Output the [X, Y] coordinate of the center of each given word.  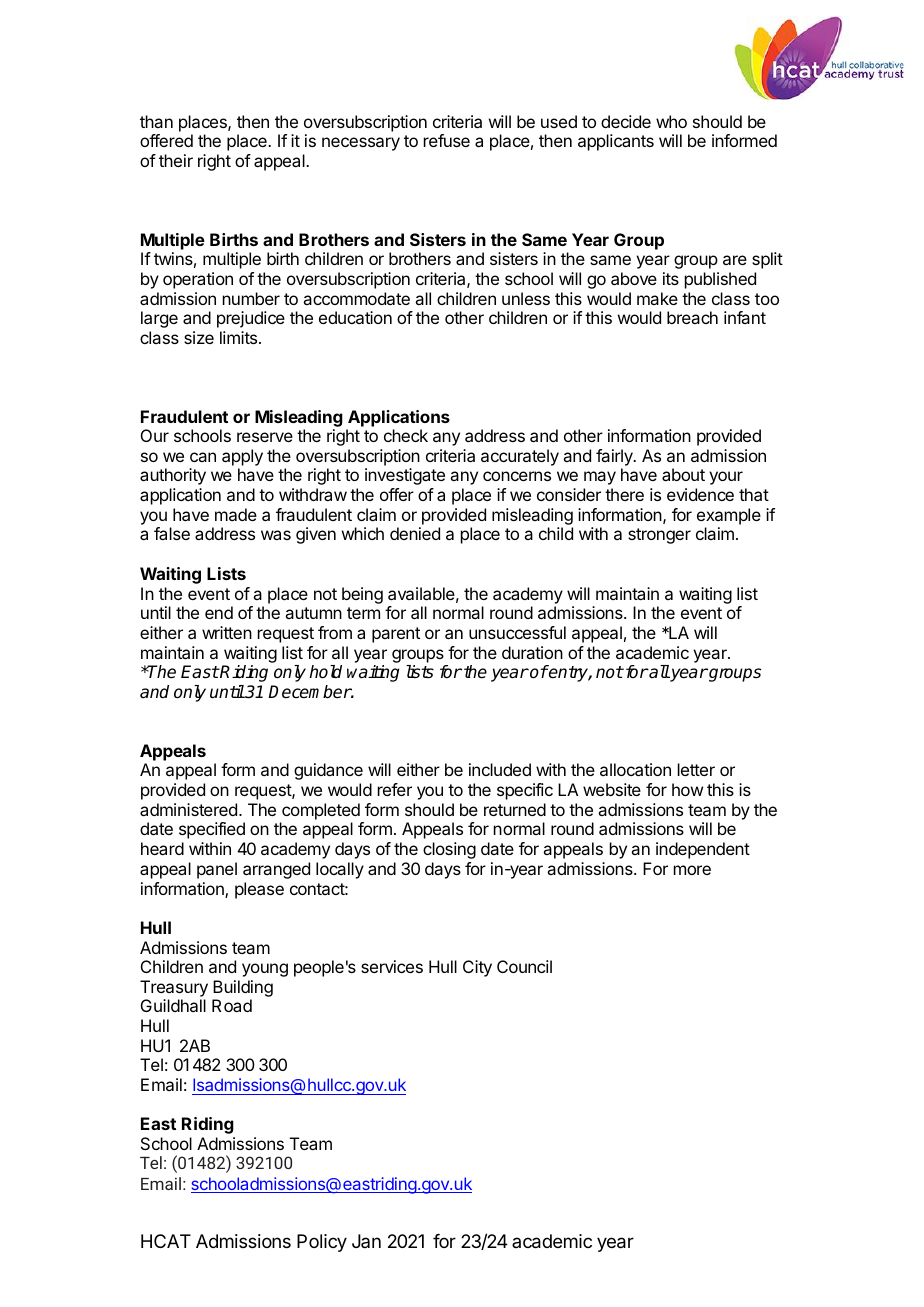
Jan [366, 1241]
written [227, 632]
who [671, 121]
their [176, 160]
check [406, 435]
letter [696, 769]
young [265, 970]
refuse [447, 140]
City [477, 968]
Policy [322, 1243]
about [683, 474]
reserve [265, 437]
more [692, 870]
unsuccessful [517, 632]
